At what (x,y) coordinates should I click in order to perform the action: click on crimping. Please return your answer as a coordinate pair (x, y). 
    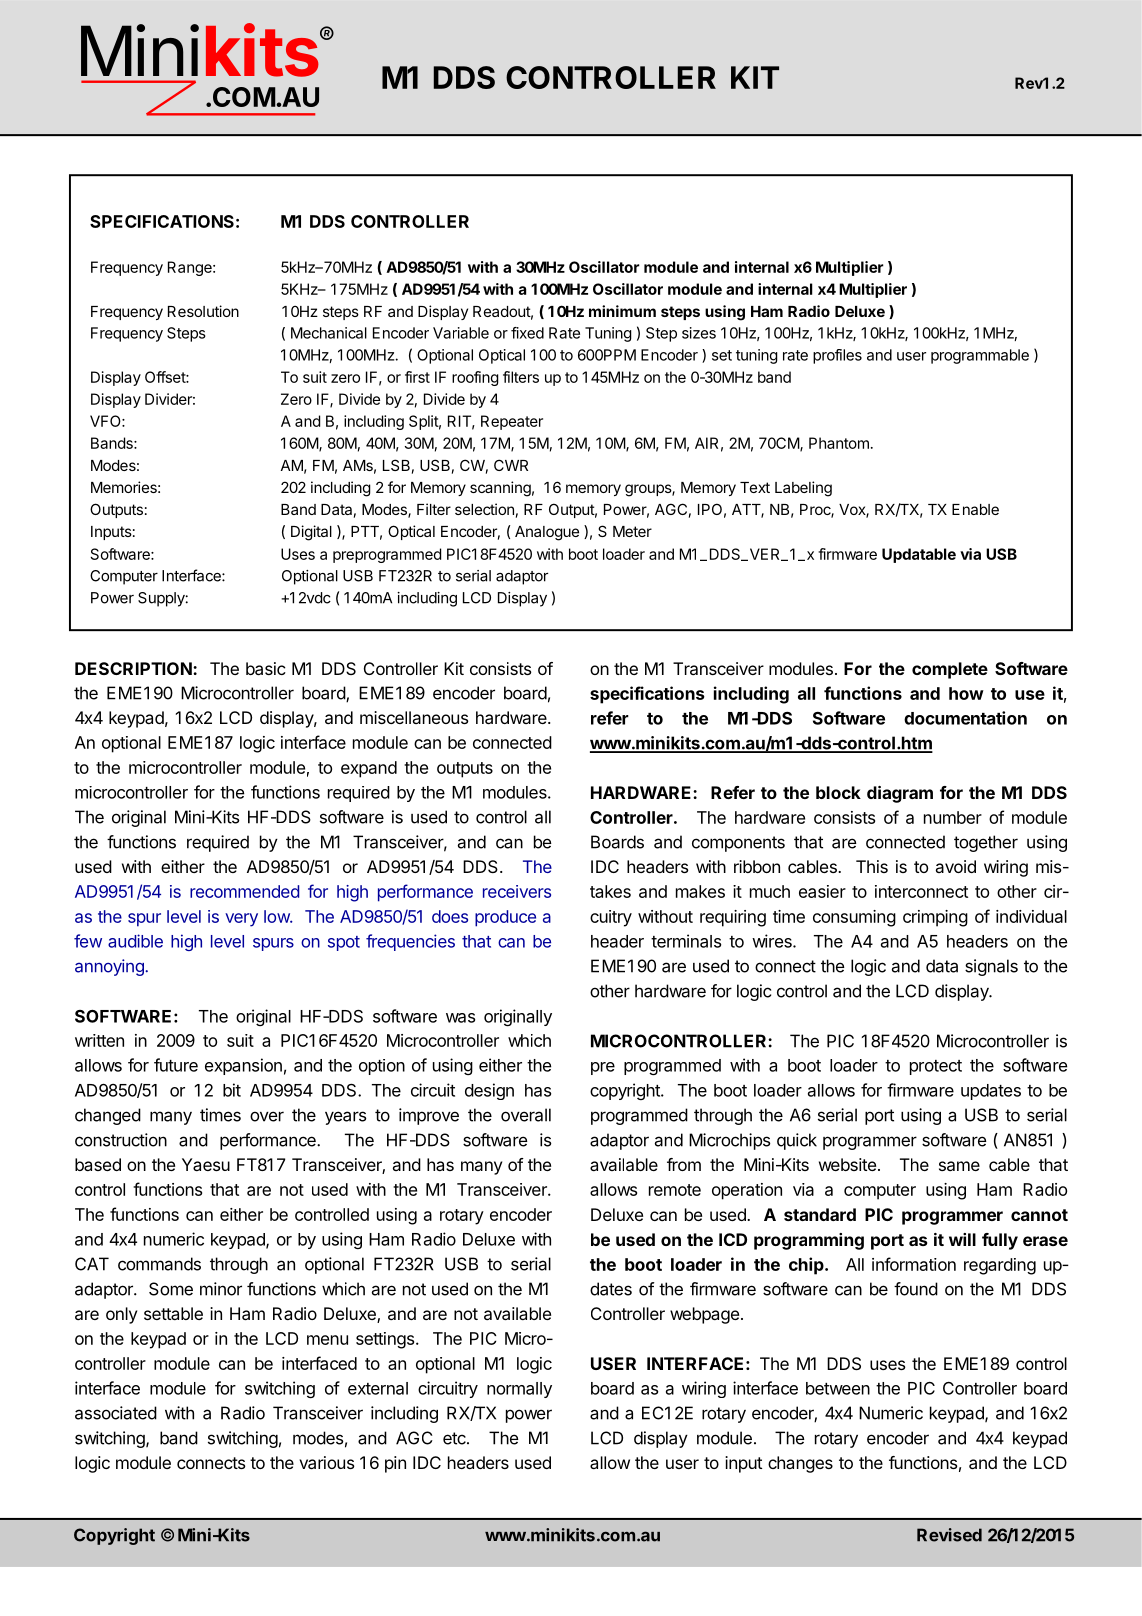
    Looking at the image, I should click on (935, 918).
